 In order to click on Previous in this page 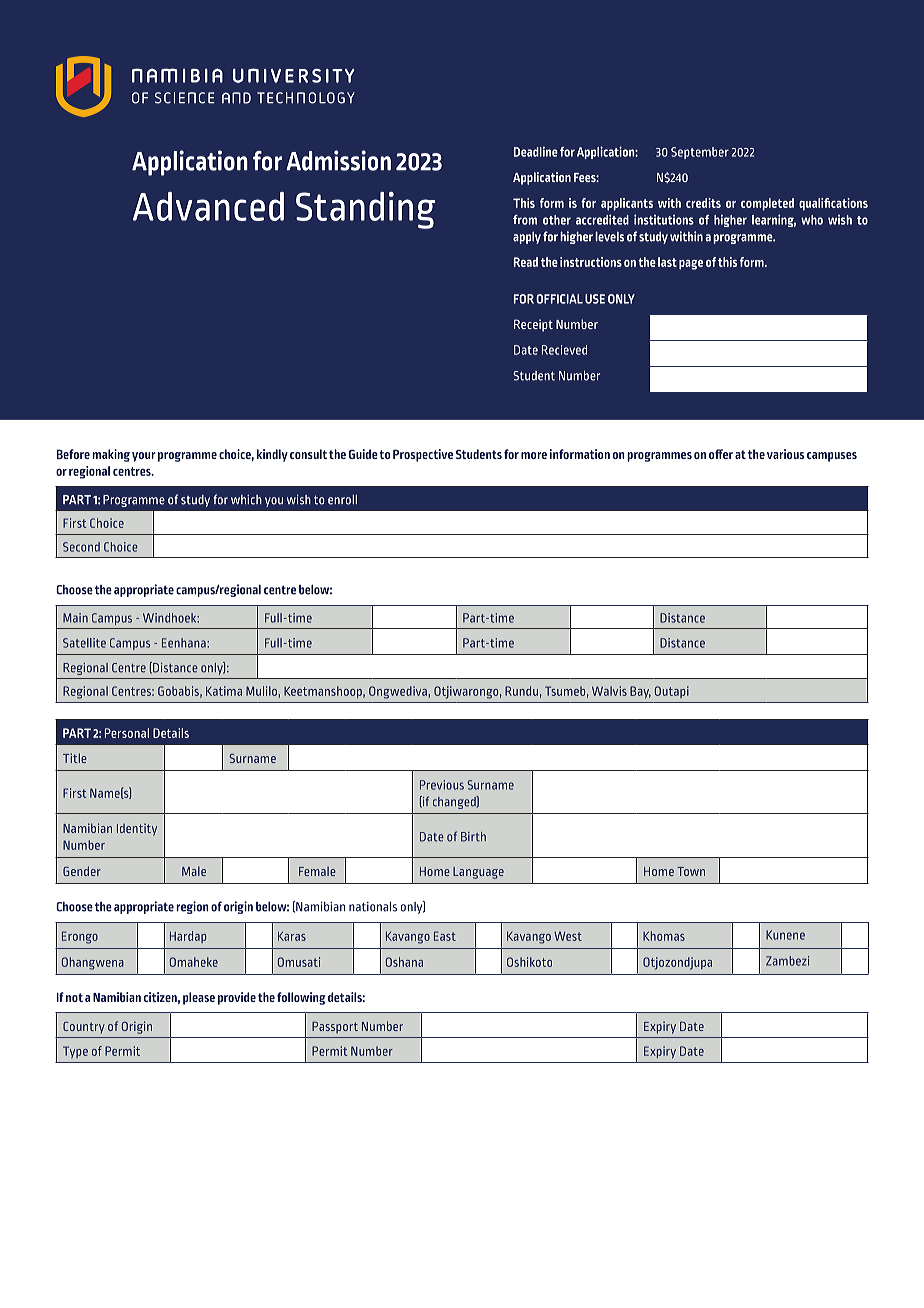, I will do `click(442, 785)`.
